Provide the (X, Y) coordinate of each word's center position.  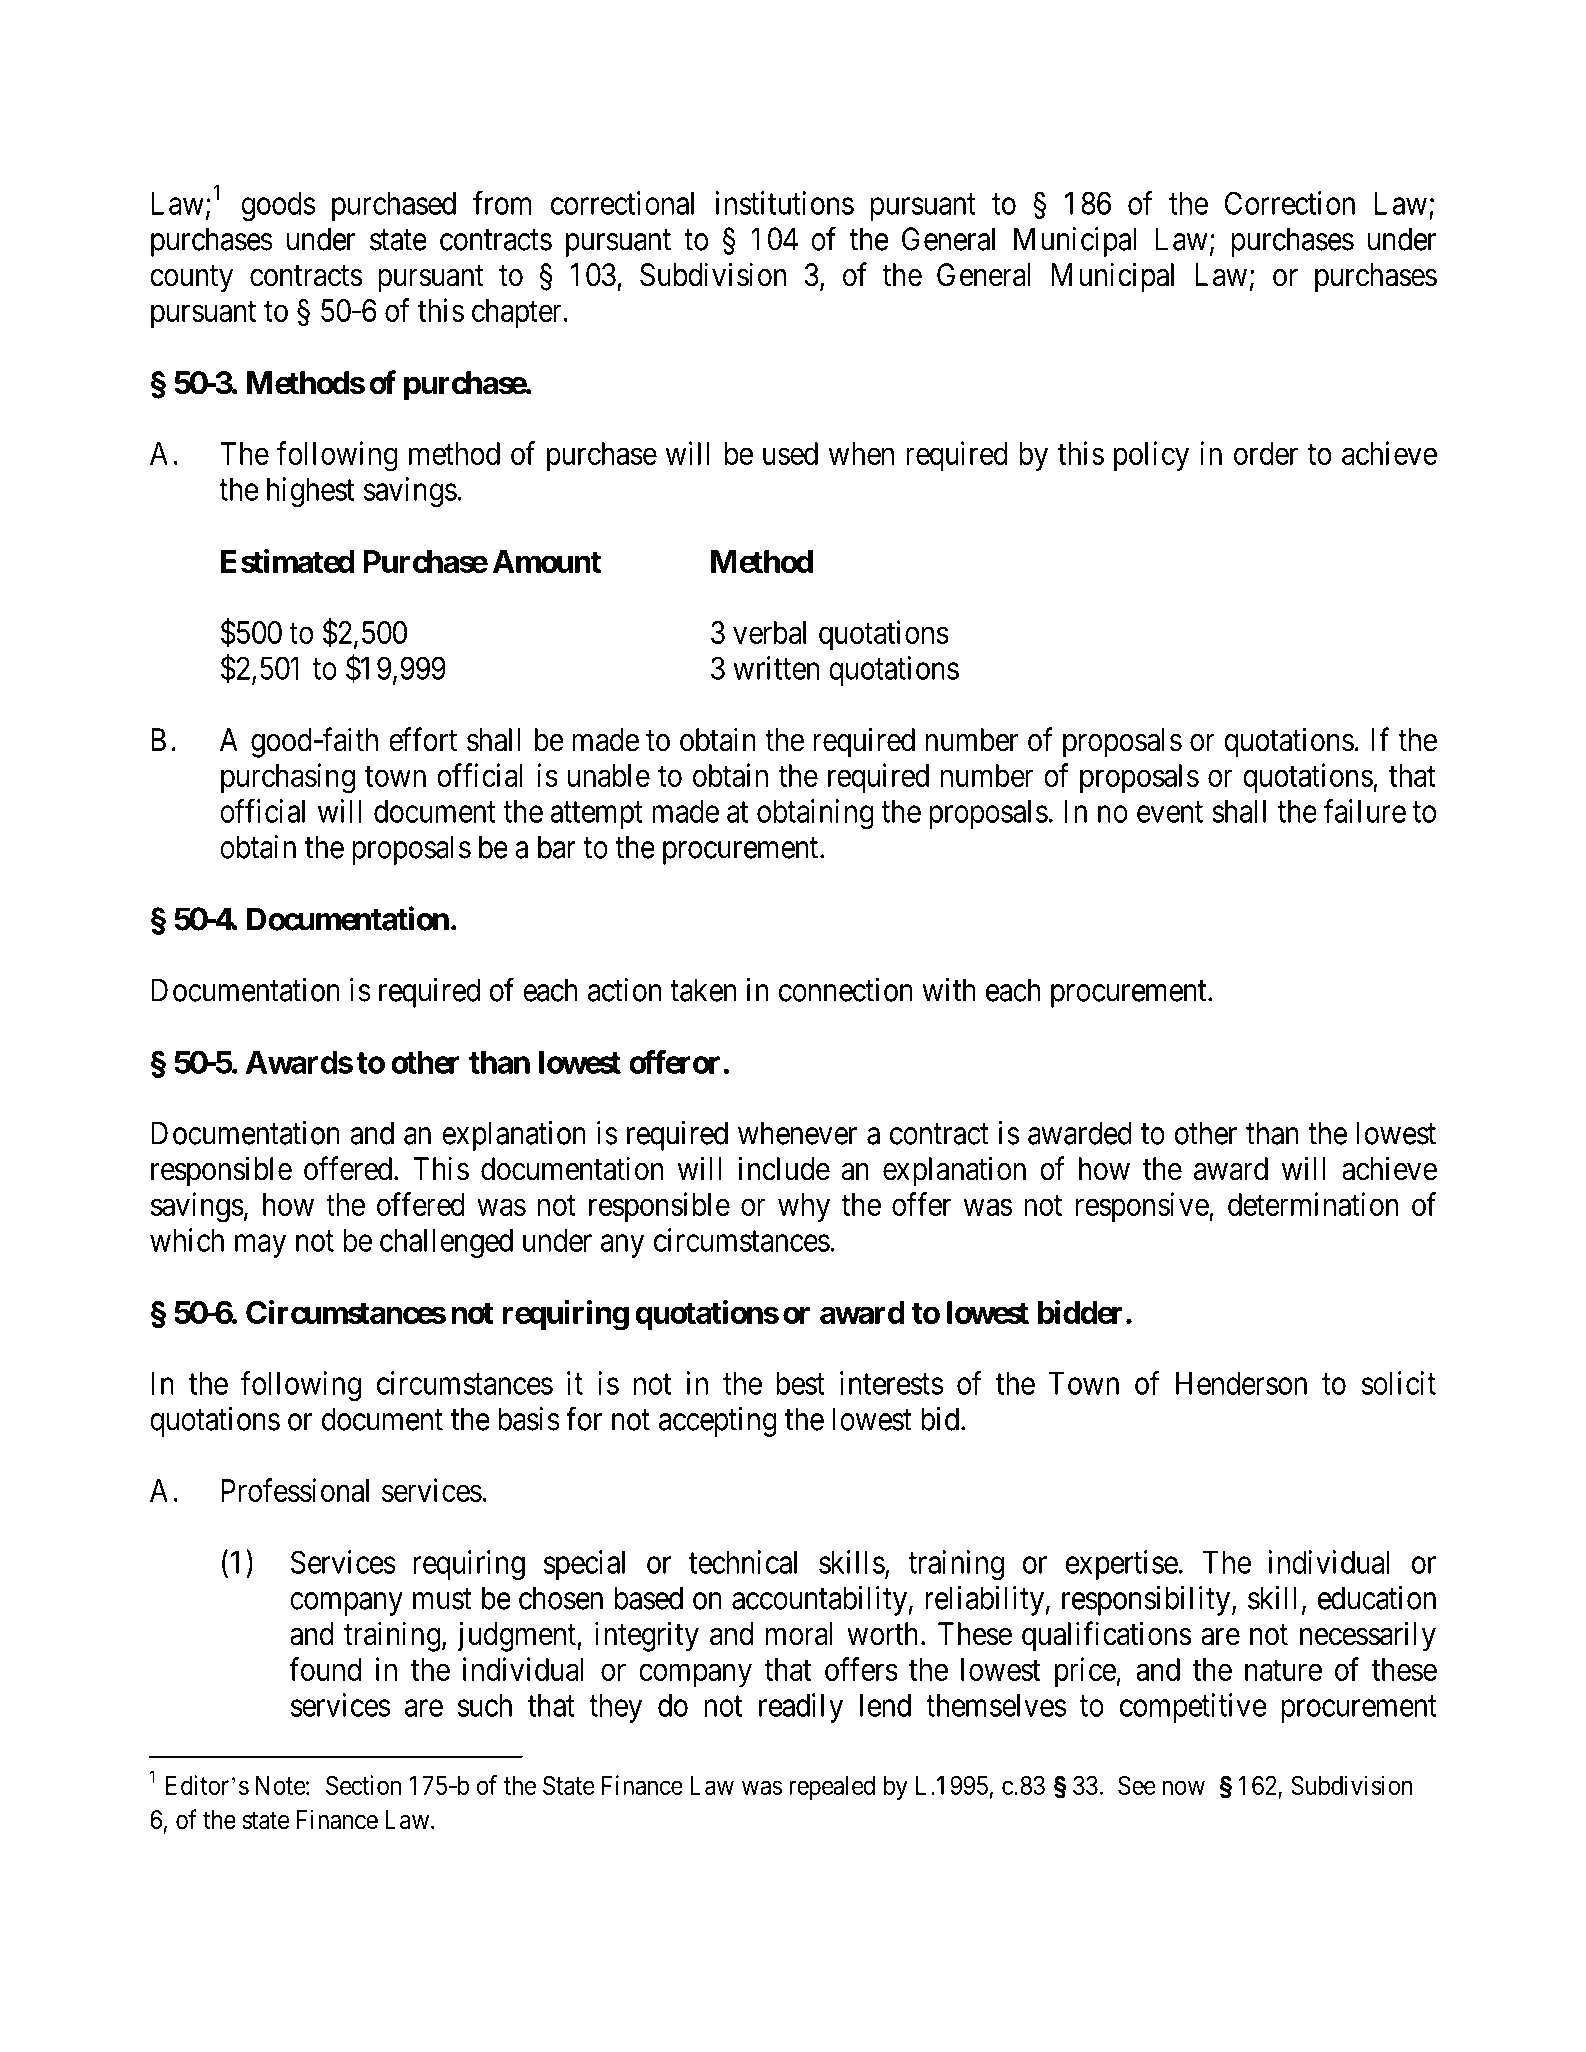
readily (801, 1708)
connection (846, 990)
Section (363, 1785)
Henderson (1241, 1383)
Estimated (287, 561)
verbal (769, 632)
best (800, 1383)
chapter (517, 313)
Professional (295, 1490)
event (1170, 812)
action (624, 990)
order (1266, 453)
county (191, 279)
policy (1151, 456)
